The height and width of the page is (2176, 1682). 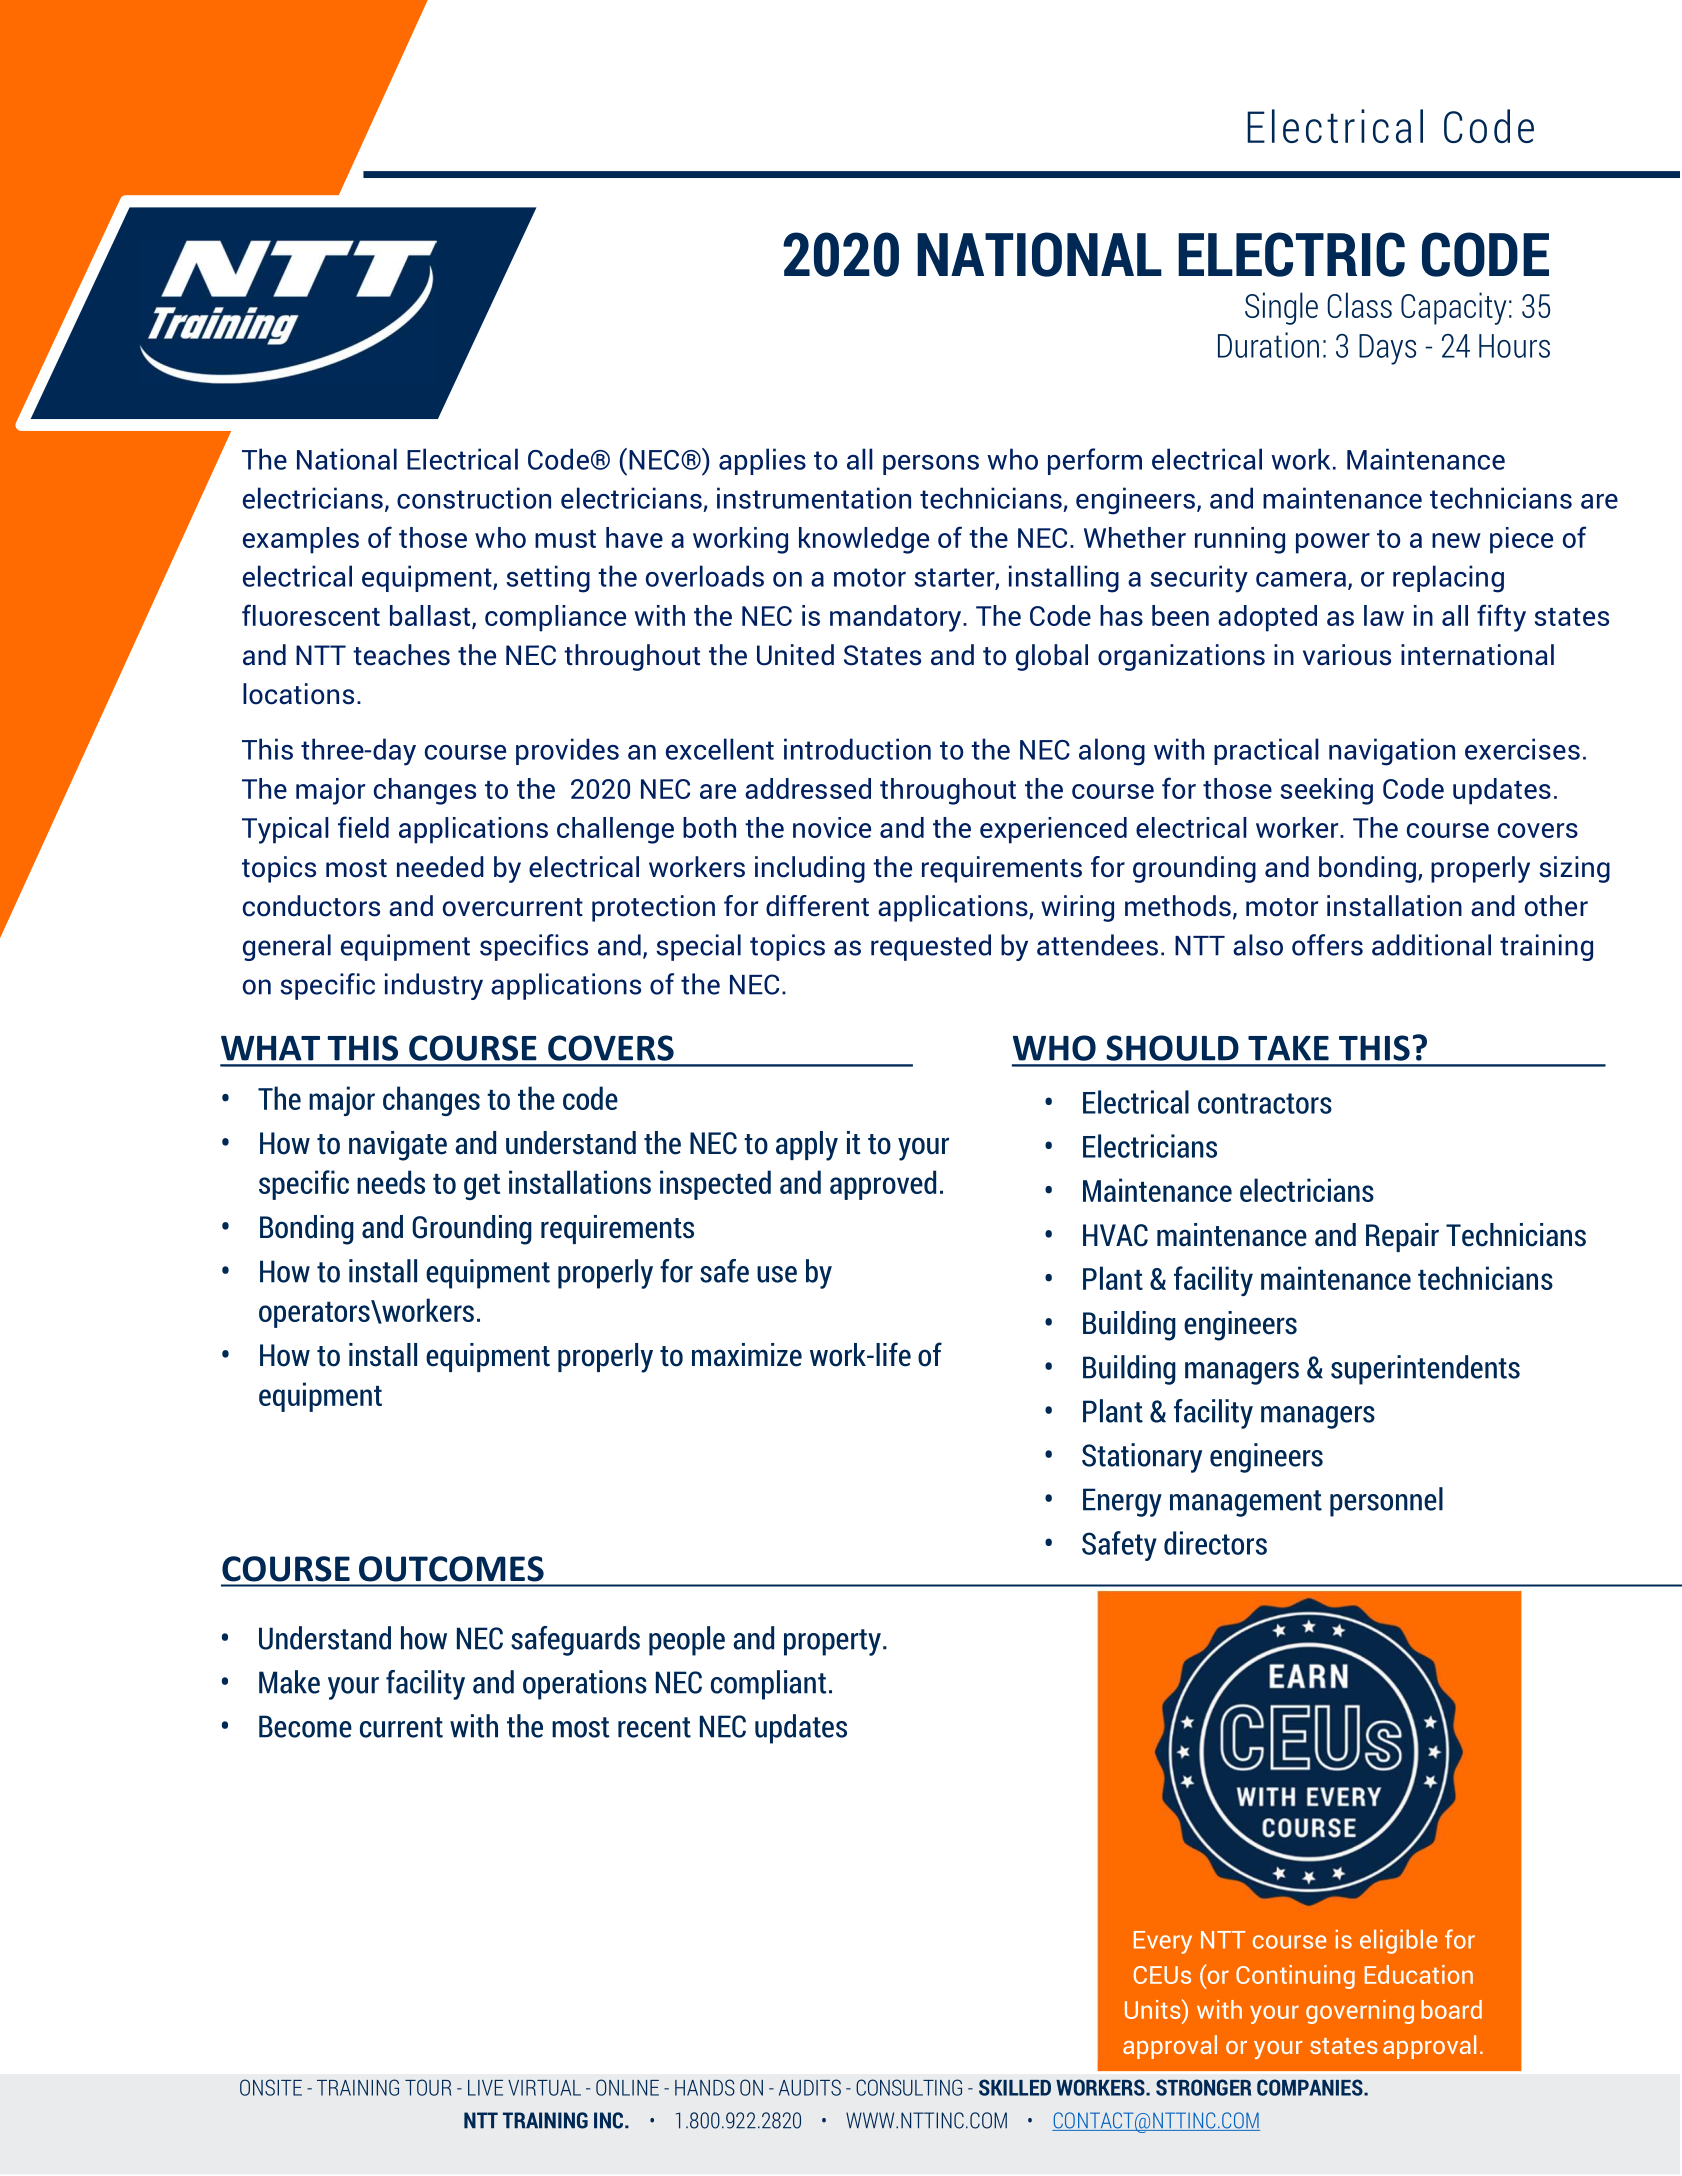 What do you see at coordinates (1431, 945) in the page?
I see `additional` at bounding box center [1431, 945].
